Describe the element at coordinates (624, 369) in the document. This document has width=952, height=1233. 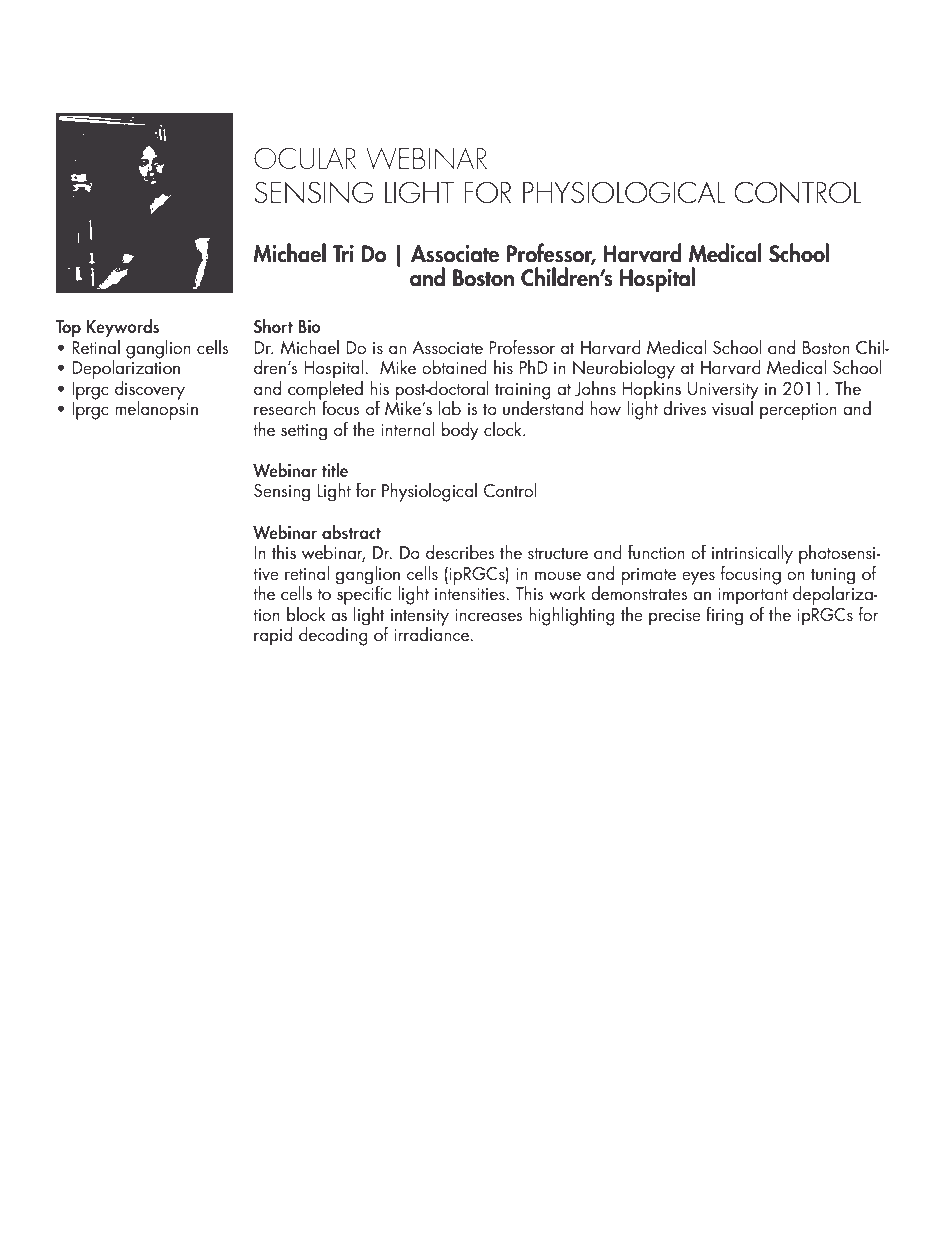
I see `Neurobiology` at that location.
